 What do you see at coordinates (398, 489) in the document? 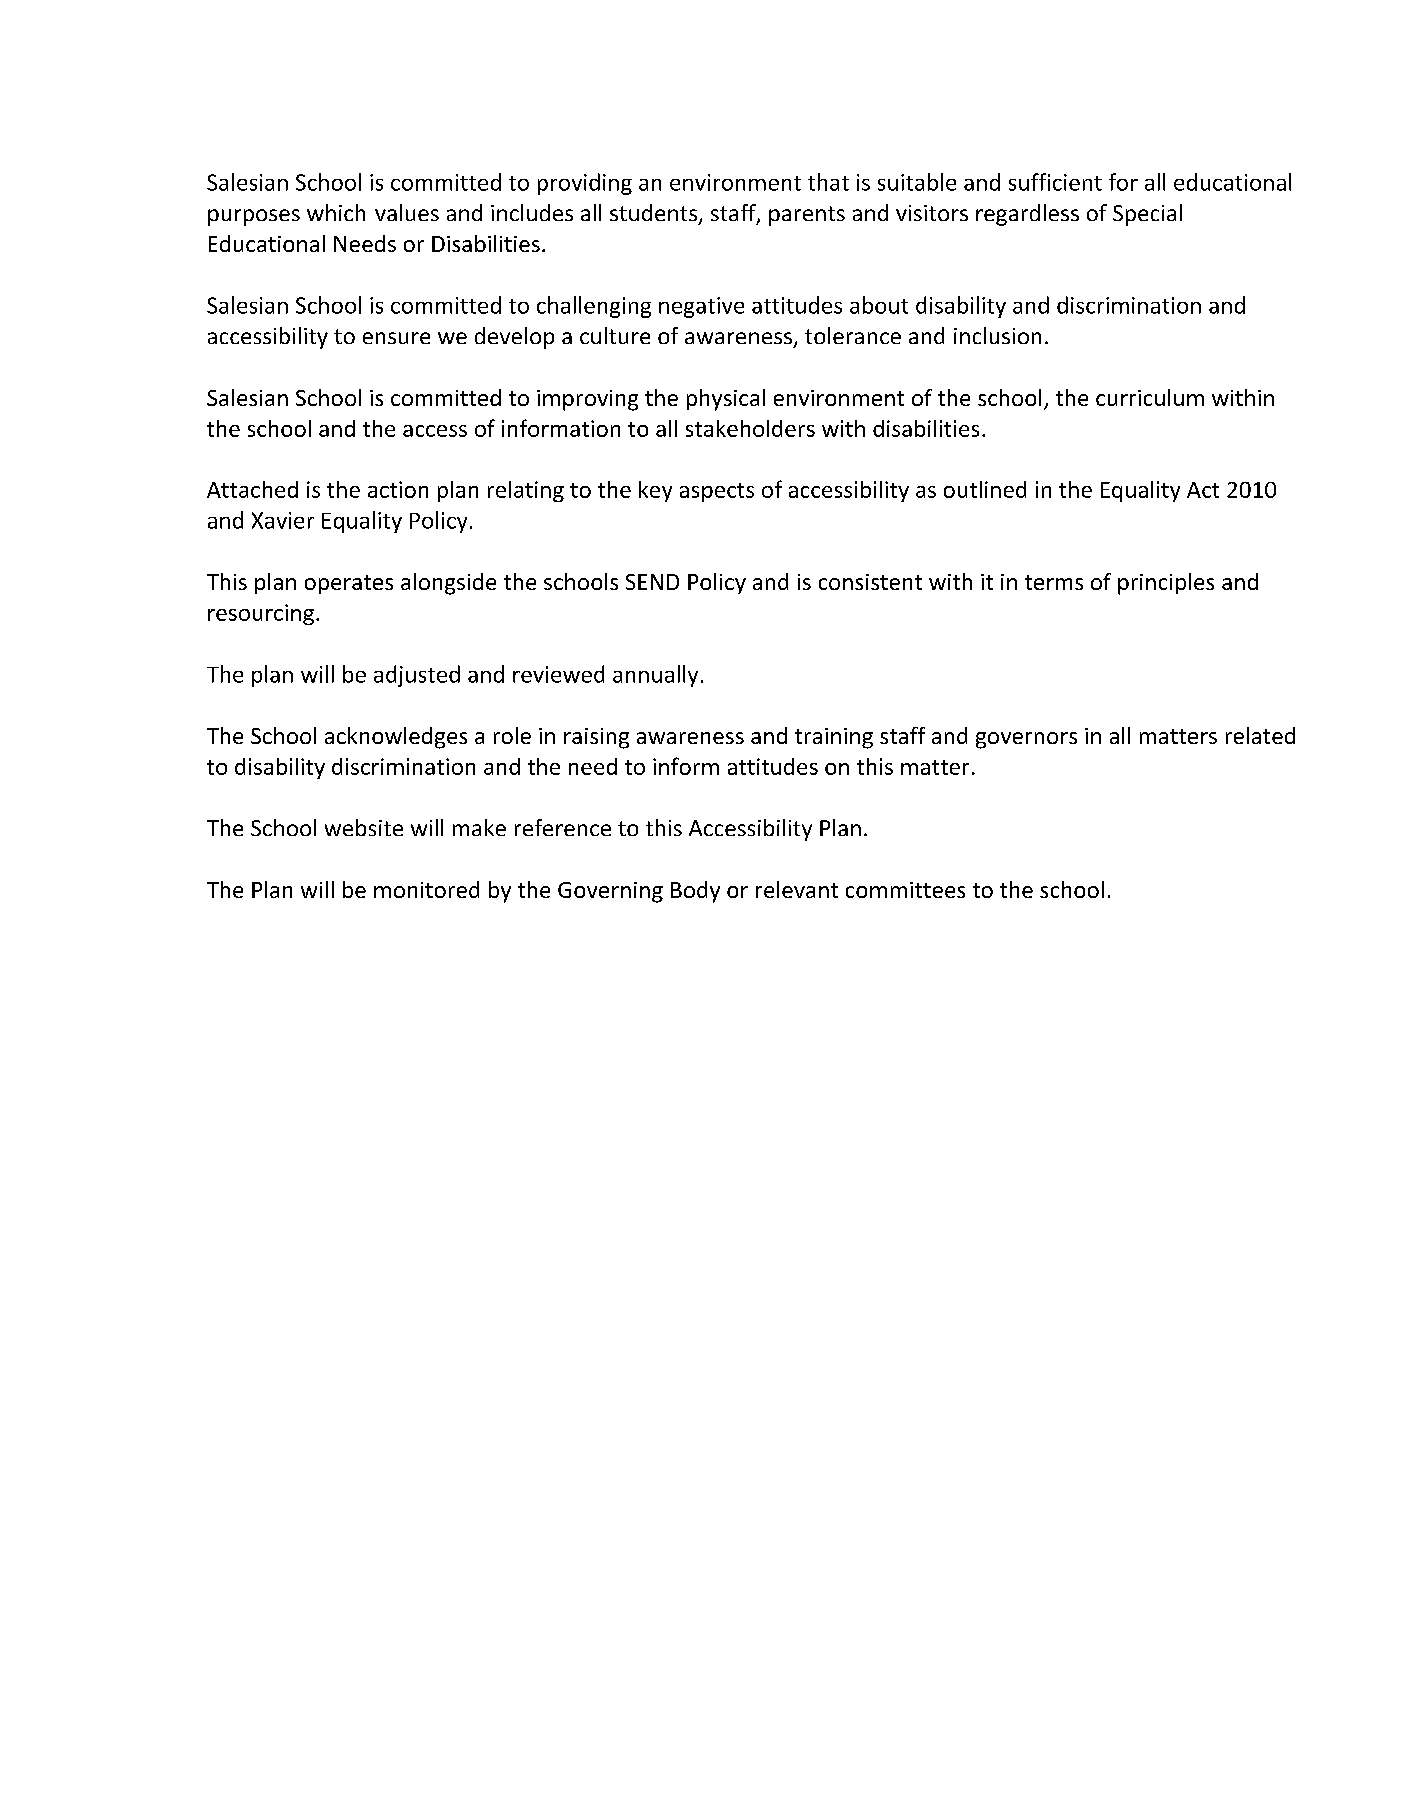
I see `action` at bounding box center [398, 489].
